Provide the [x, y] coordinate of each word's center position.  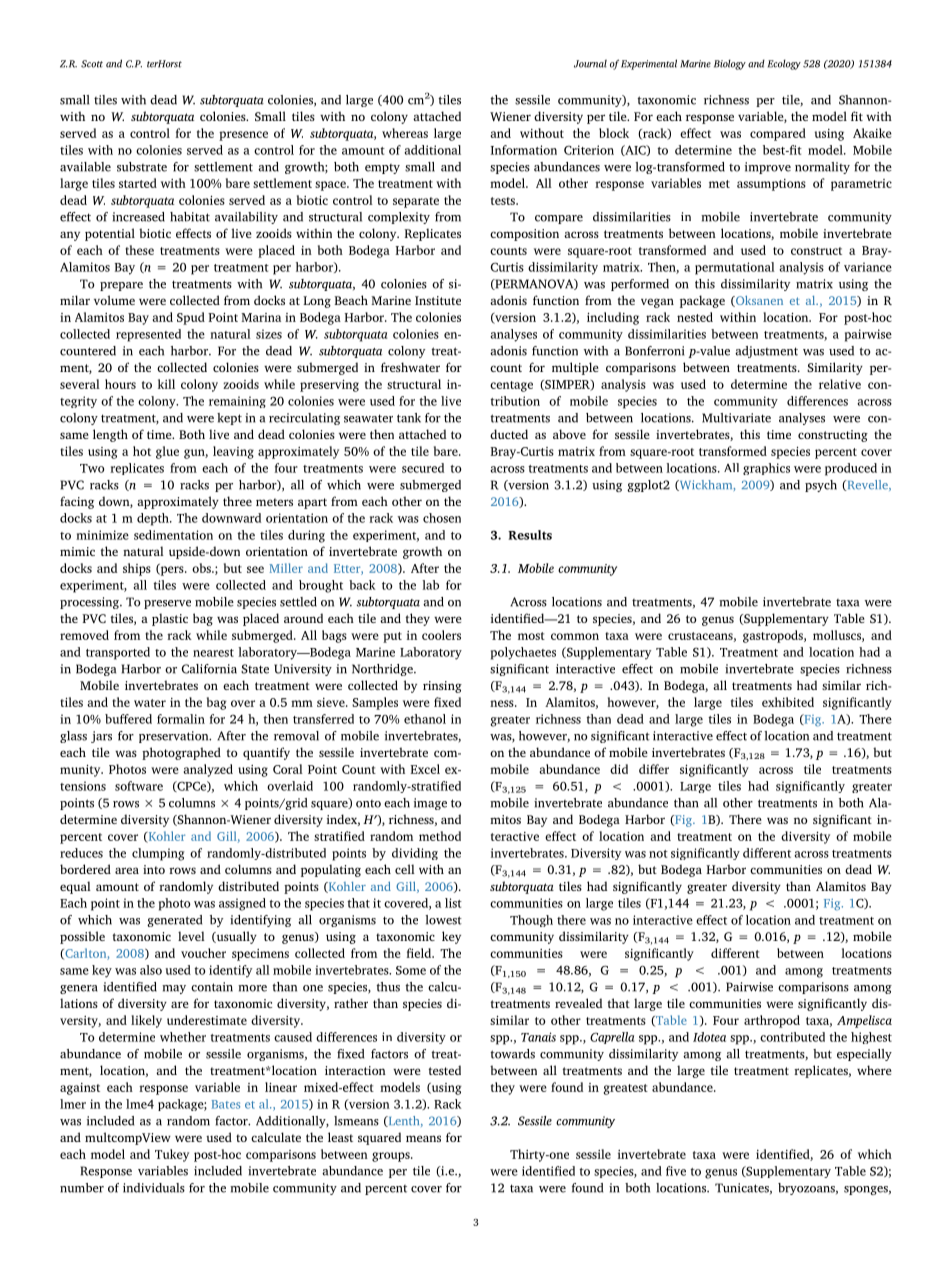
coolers [441, 635]
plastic [170, 619]
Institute [438, 300]
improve [768, 168]
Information [524, 150]
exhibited [788, 702]
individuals [154, 1188]
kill [166, 384]
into [154, 869]
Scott [92, 64]
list [453, 903]
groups [392, 1157]
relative [840, 384]
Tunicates [743, 1188]
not [658, 854]
